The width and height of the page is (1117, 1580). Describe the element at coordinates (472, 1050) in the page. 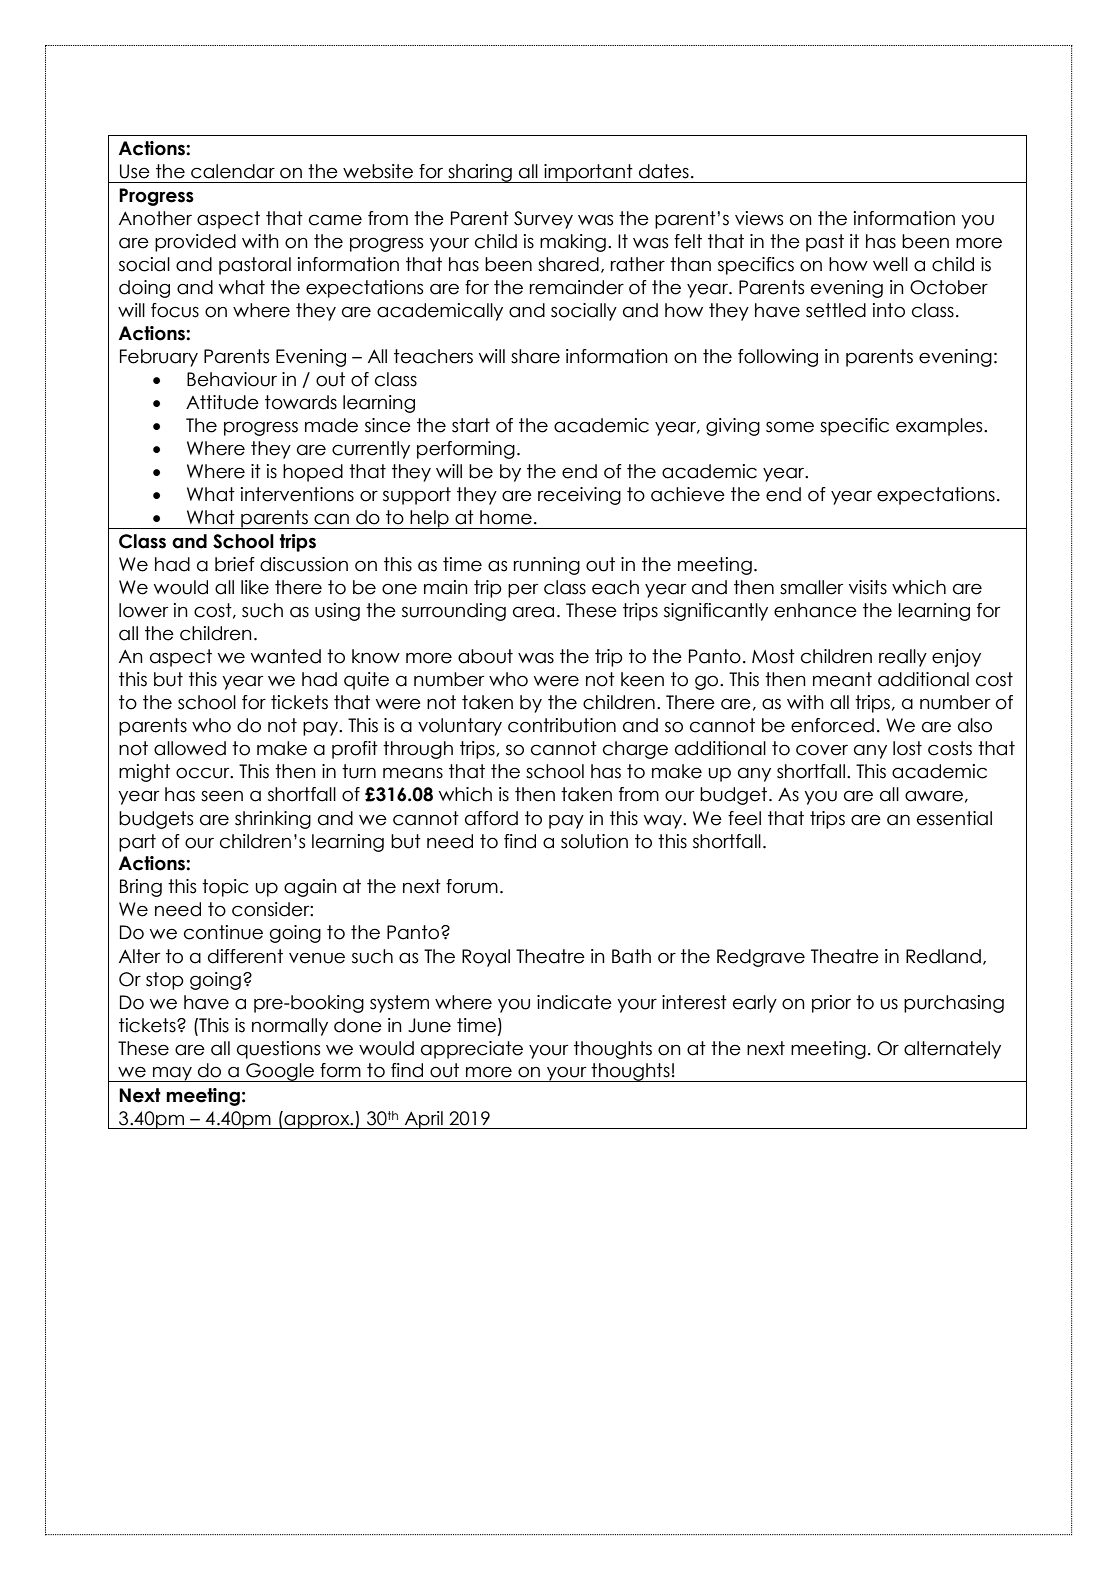

I see `appreciate` at that location.
